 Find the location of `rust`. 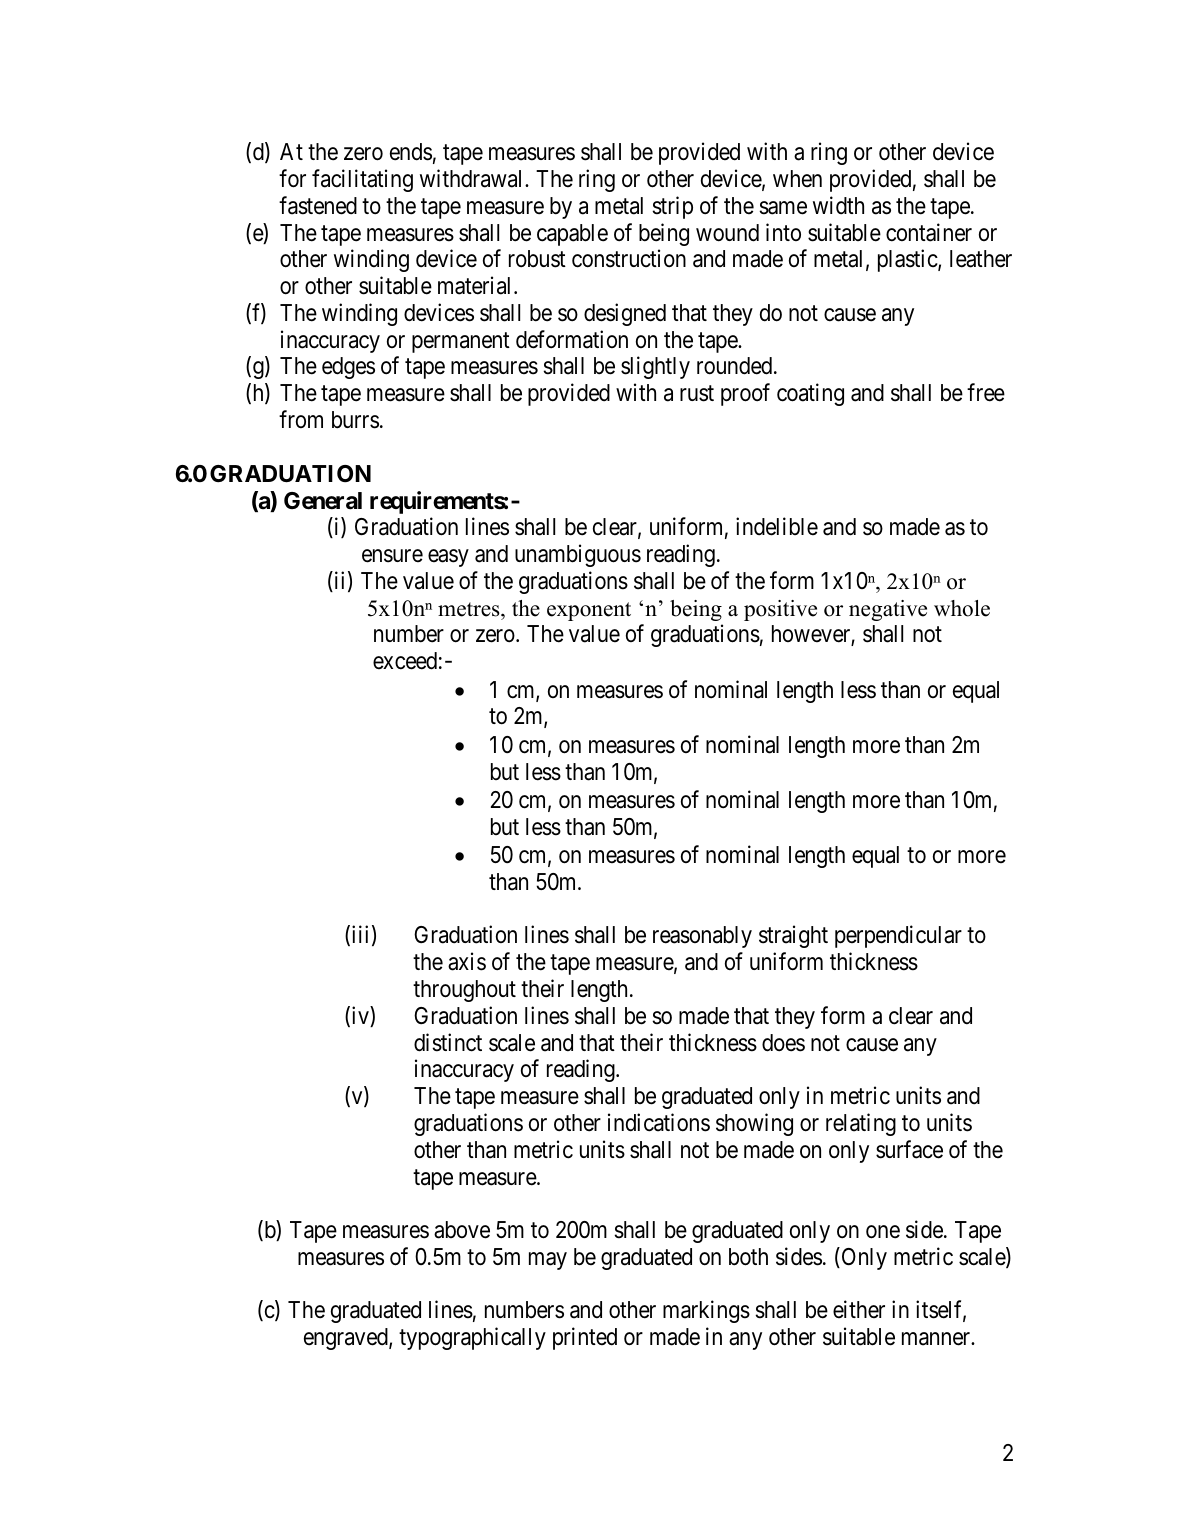

rust is located at coordinates (697, 394).
